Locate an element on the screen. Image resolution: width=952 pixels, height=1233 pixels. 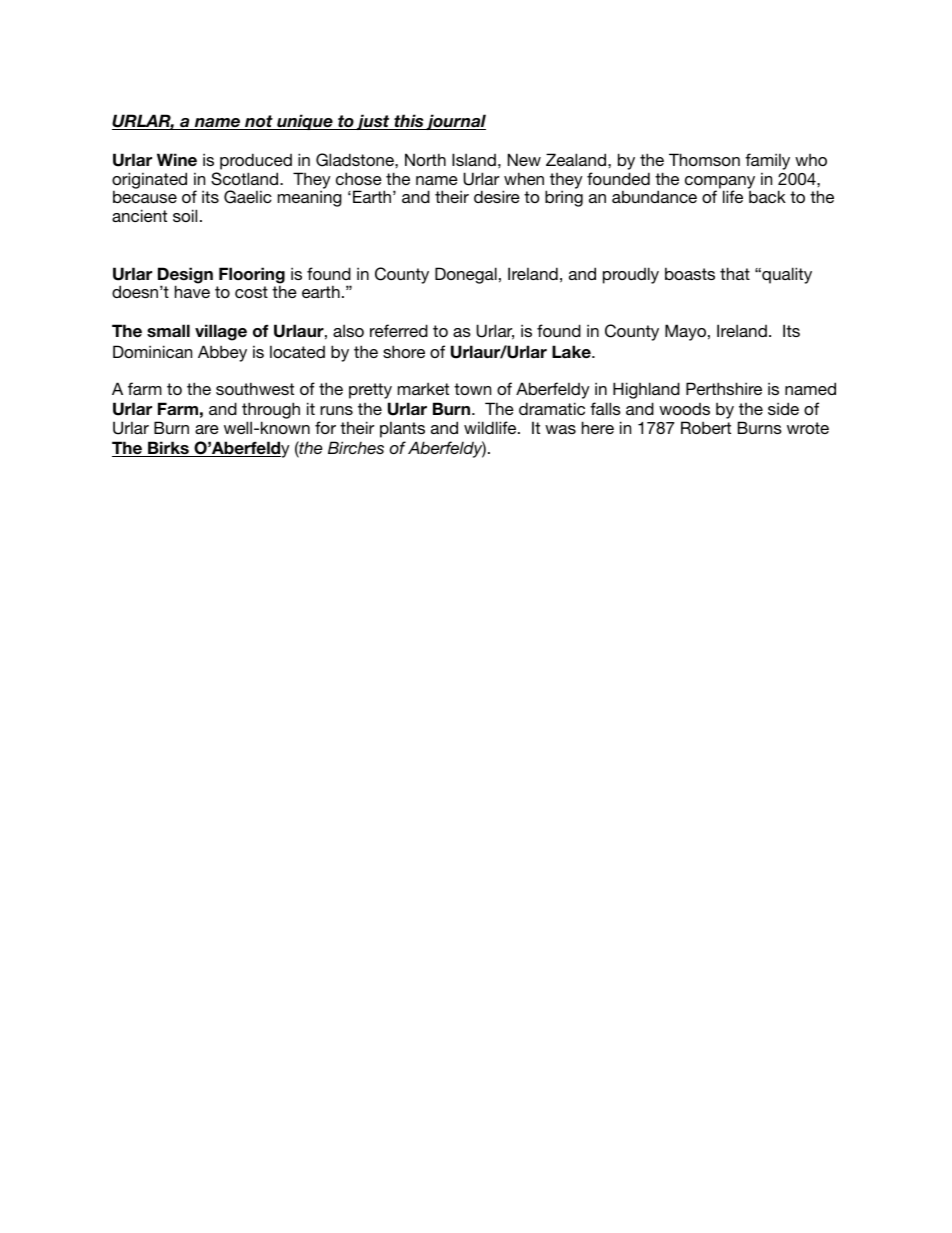
quality is located at coordinates (786, 275).
